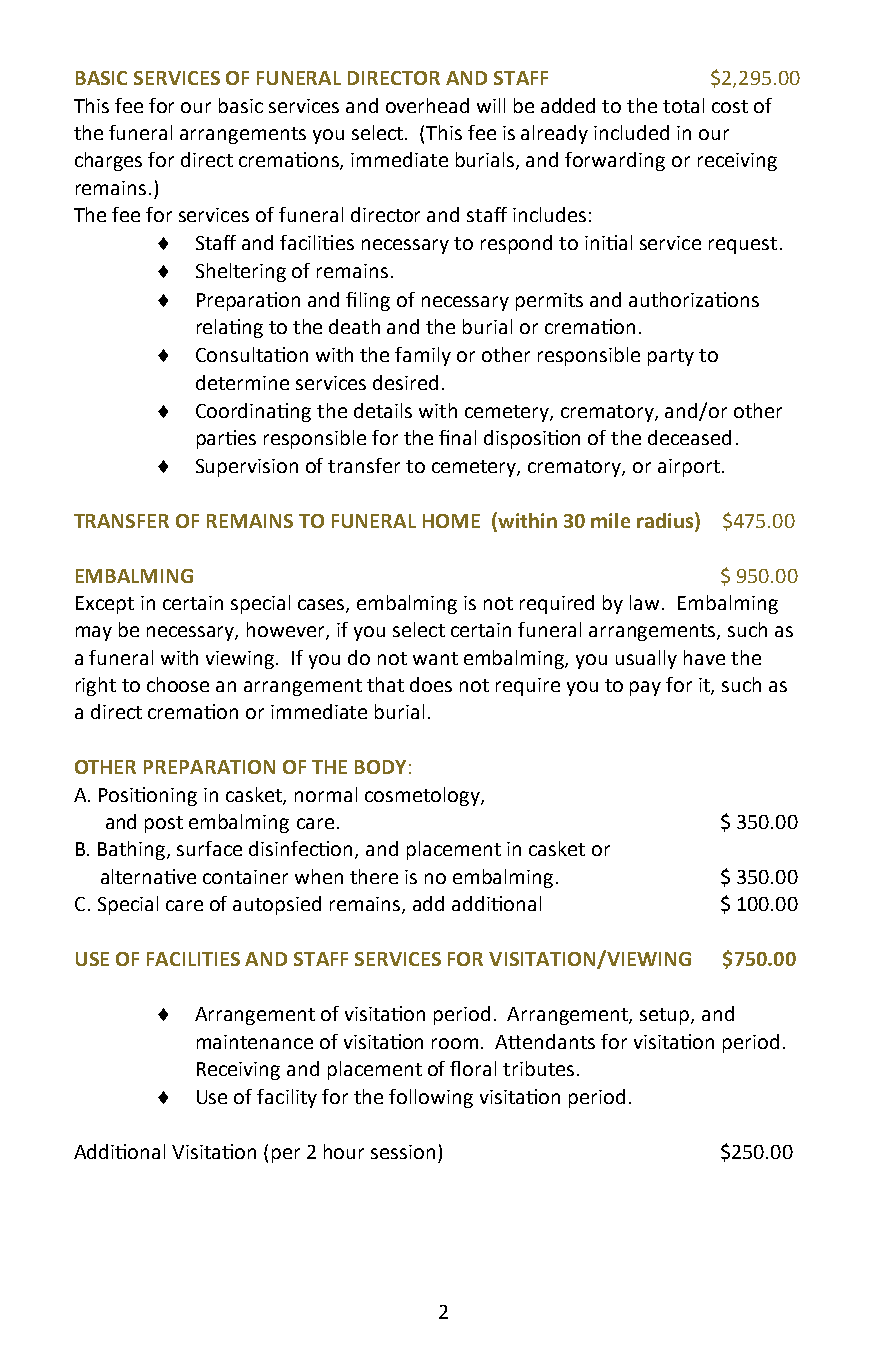 The width and height of the document is (887, 1372). Describe the element at coordinates (178, 684) in the document. I see `choose` at that location.
